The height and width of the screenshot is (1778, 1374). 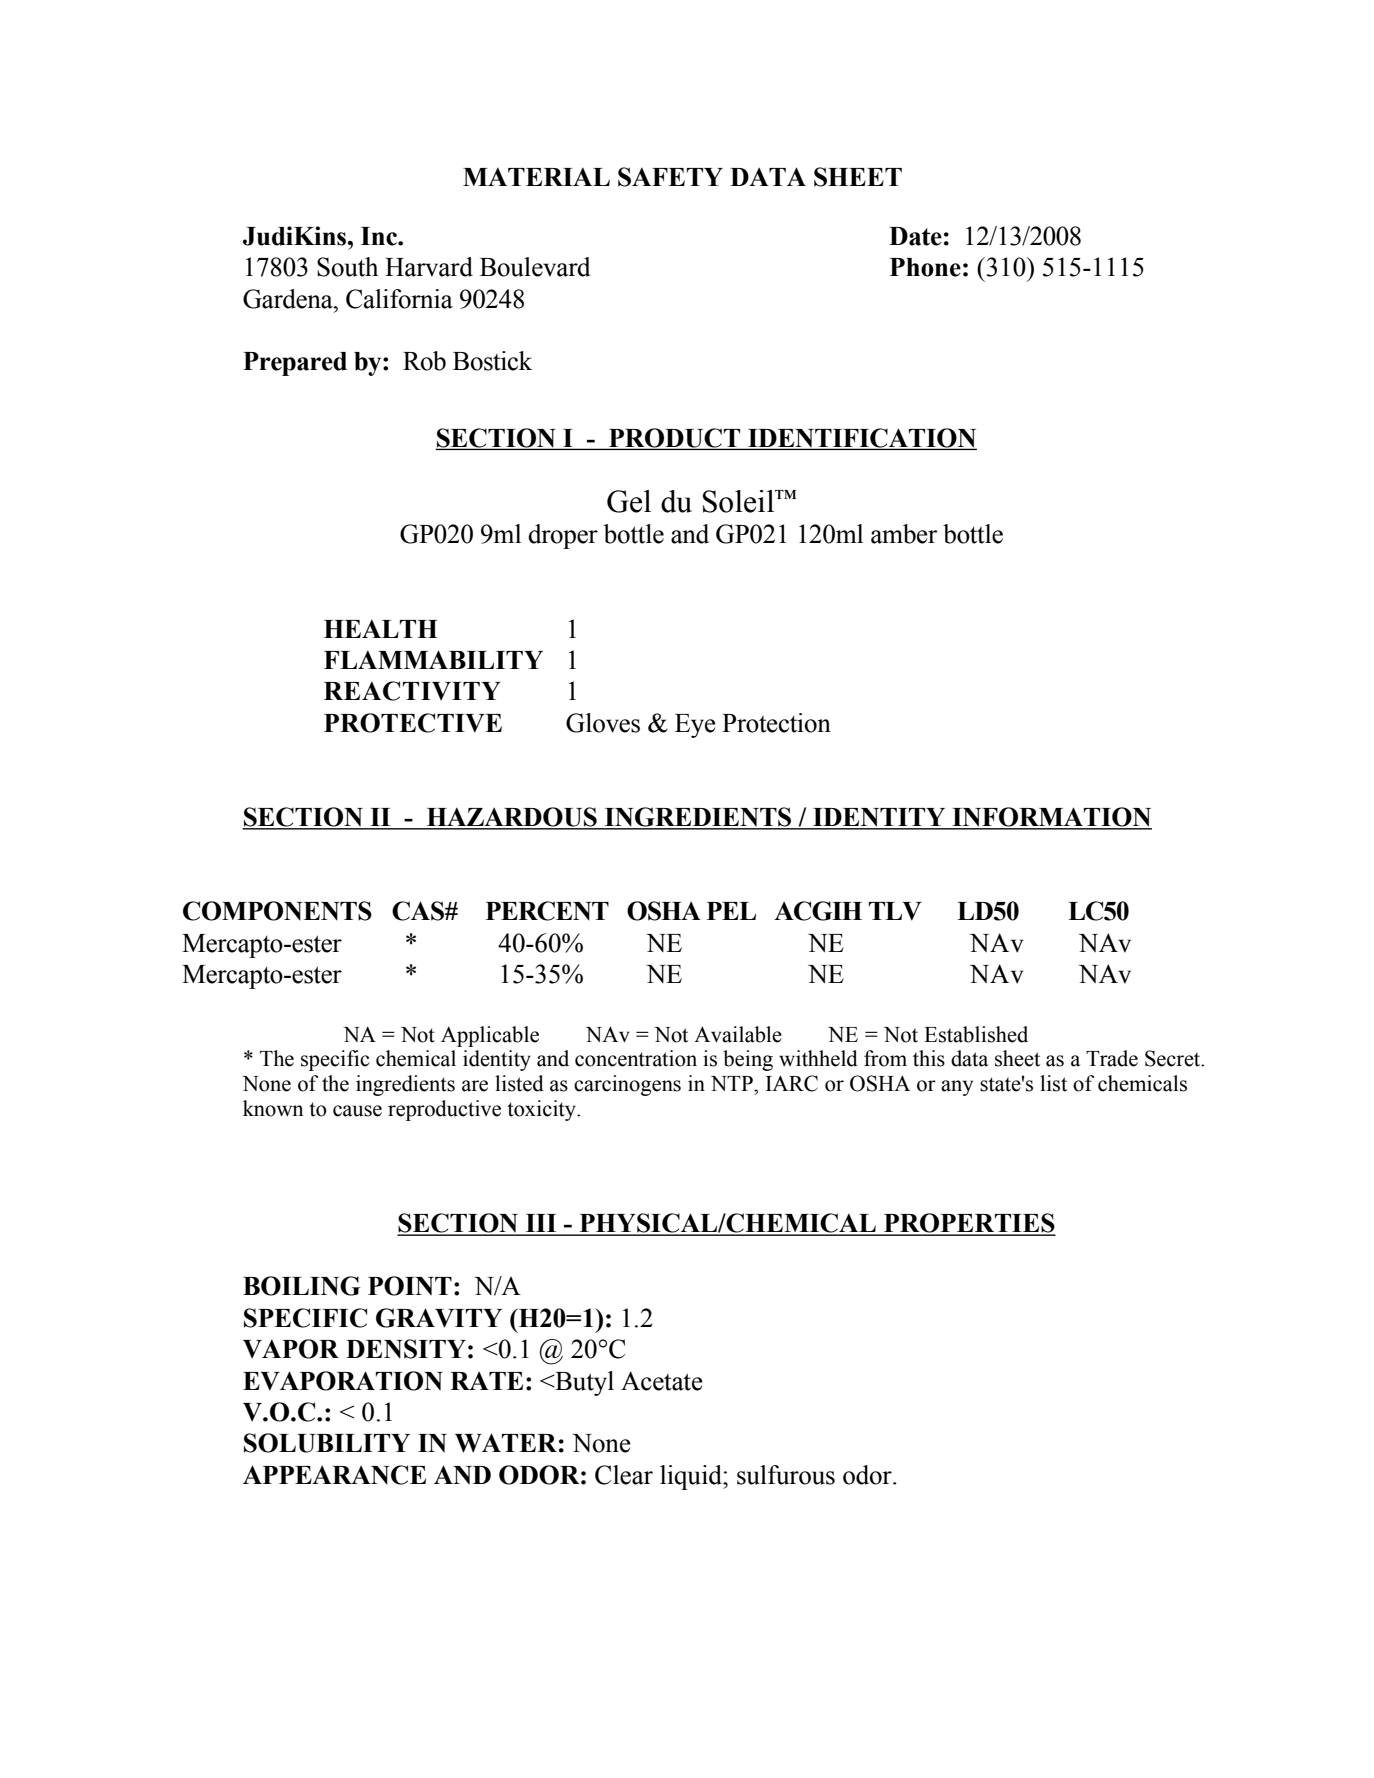 What do you see at coordinates (327, 1443) in the screenshot?
I see `SOLUBILITY` at bounding box center [327, 1443].
